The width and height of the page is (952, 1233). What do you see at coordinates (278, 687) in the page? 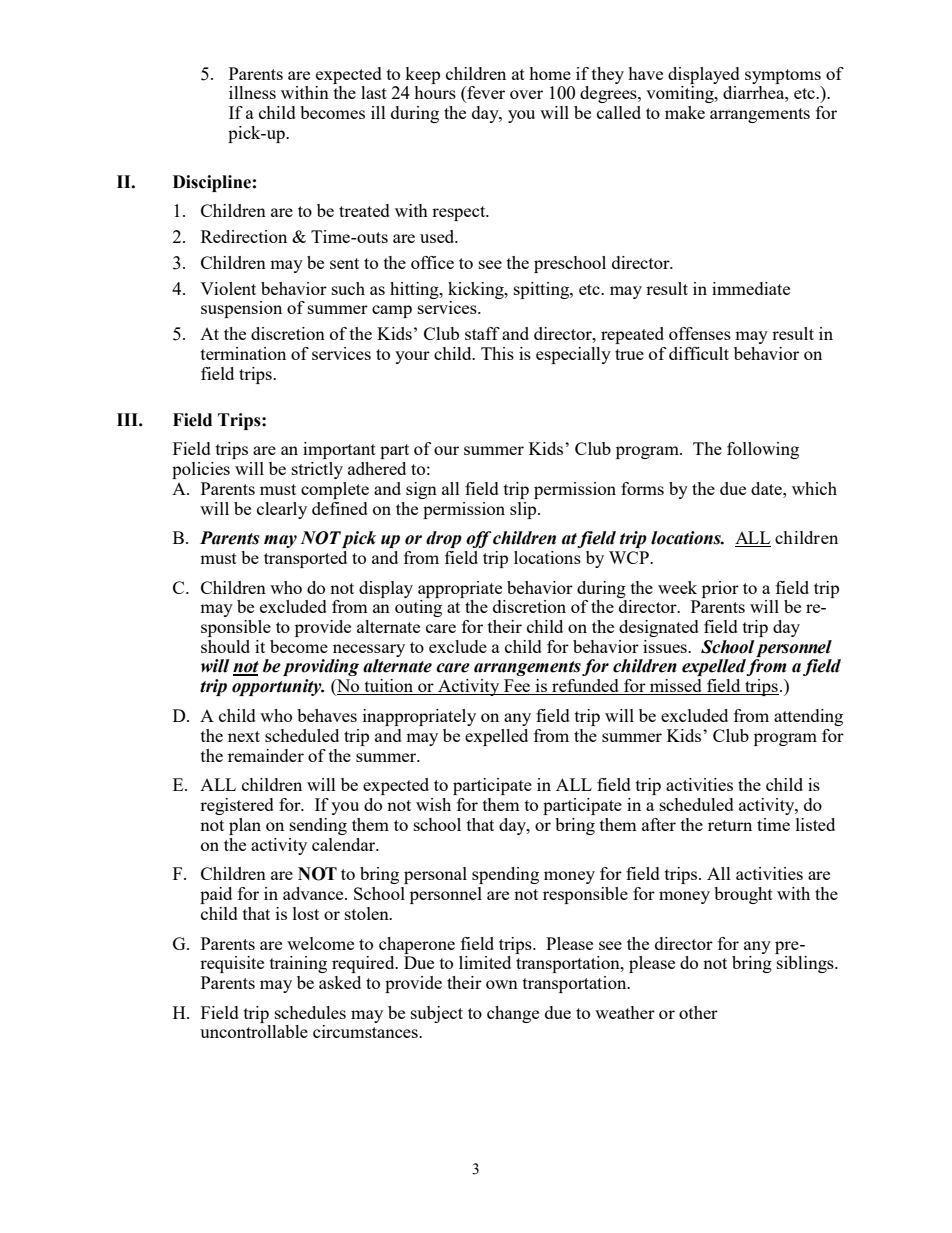
I see `opportunity` at bounding box center [278, 687].
